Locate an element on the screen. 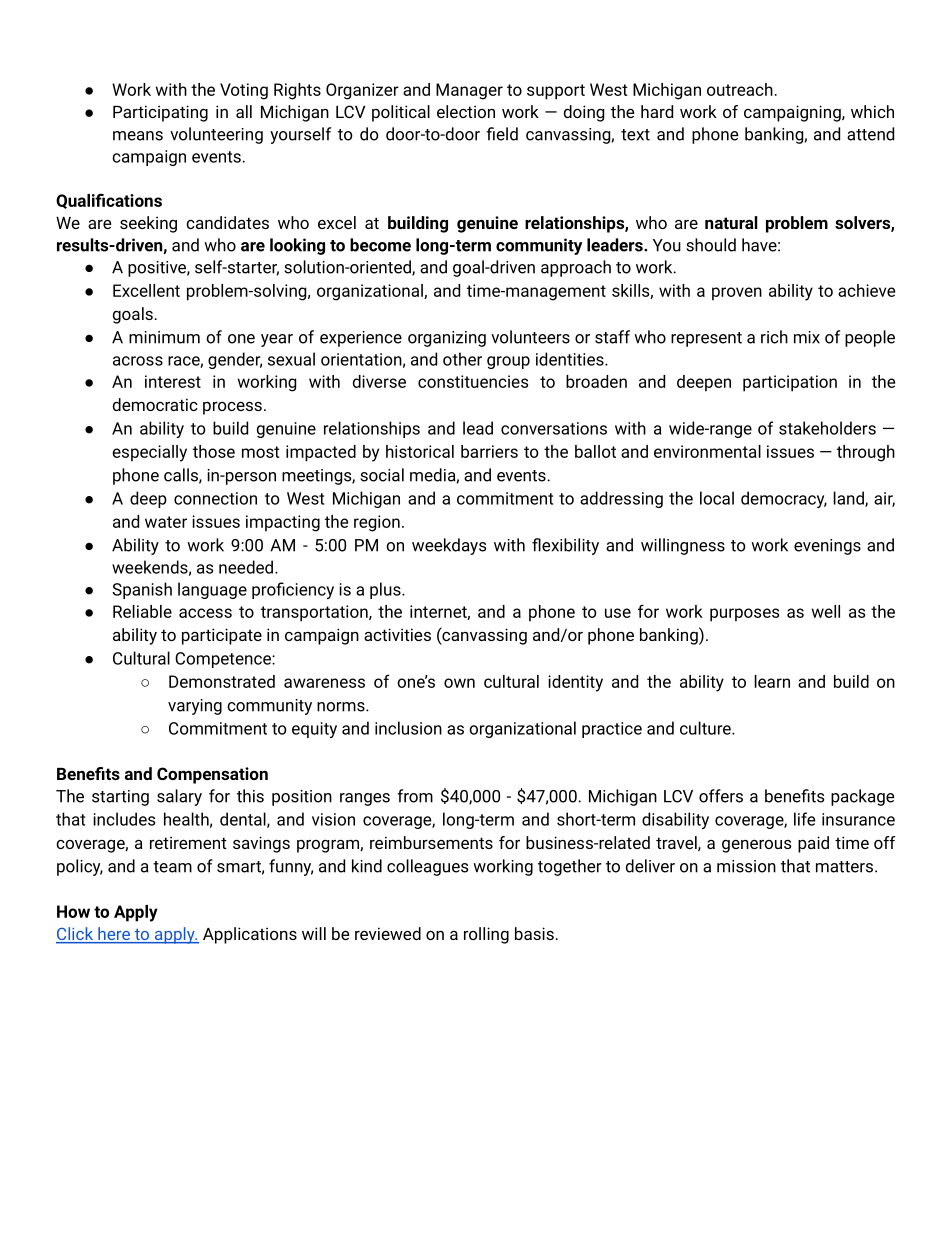  weekdays is located at coordinates (449, 546).
